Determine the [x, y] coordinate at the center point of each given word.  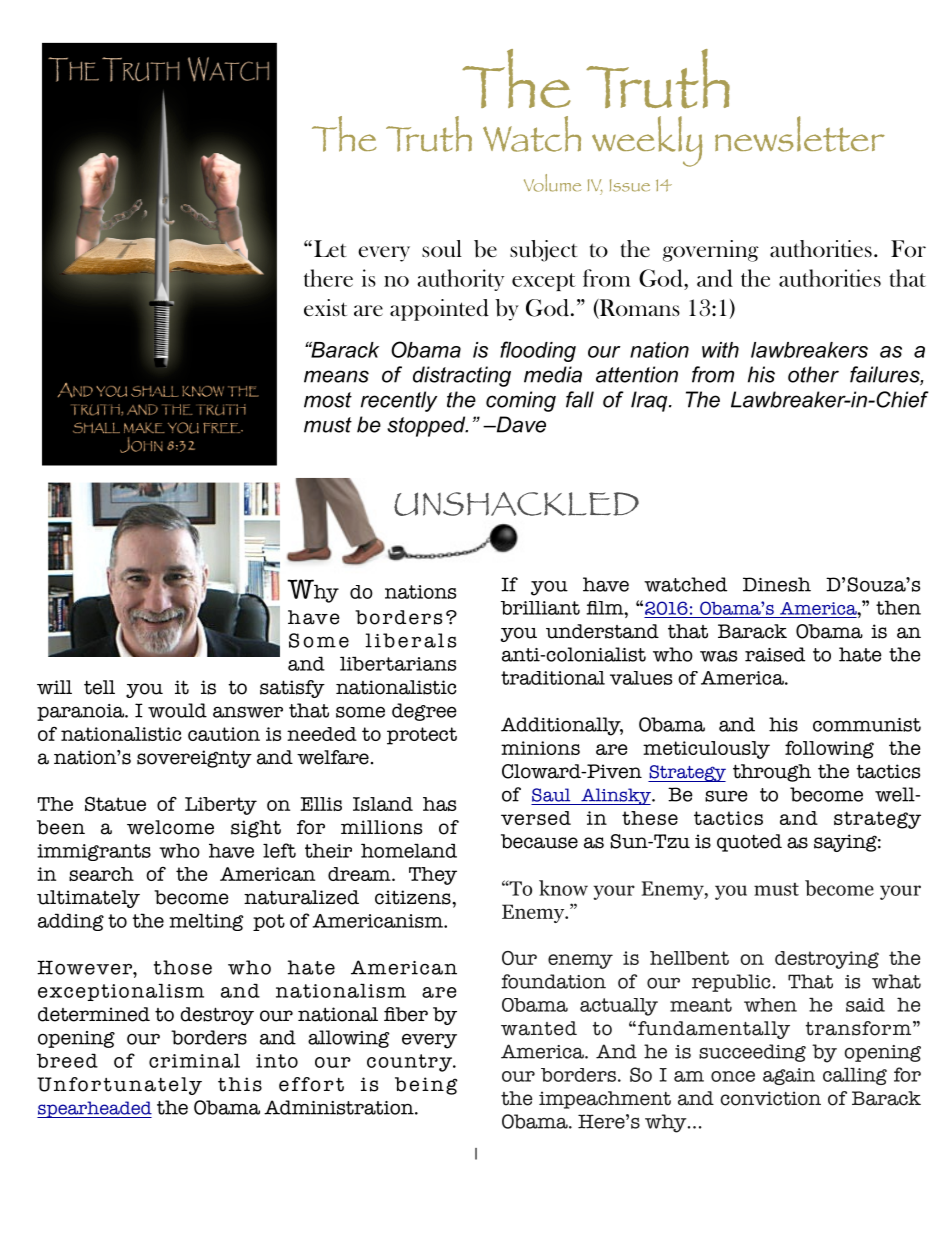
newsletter [800, 134]
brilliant [540, 608]
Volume [552, 183]
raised [775, 654]
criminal [194, 1060]
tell [99, 687]
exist [325, 308]
